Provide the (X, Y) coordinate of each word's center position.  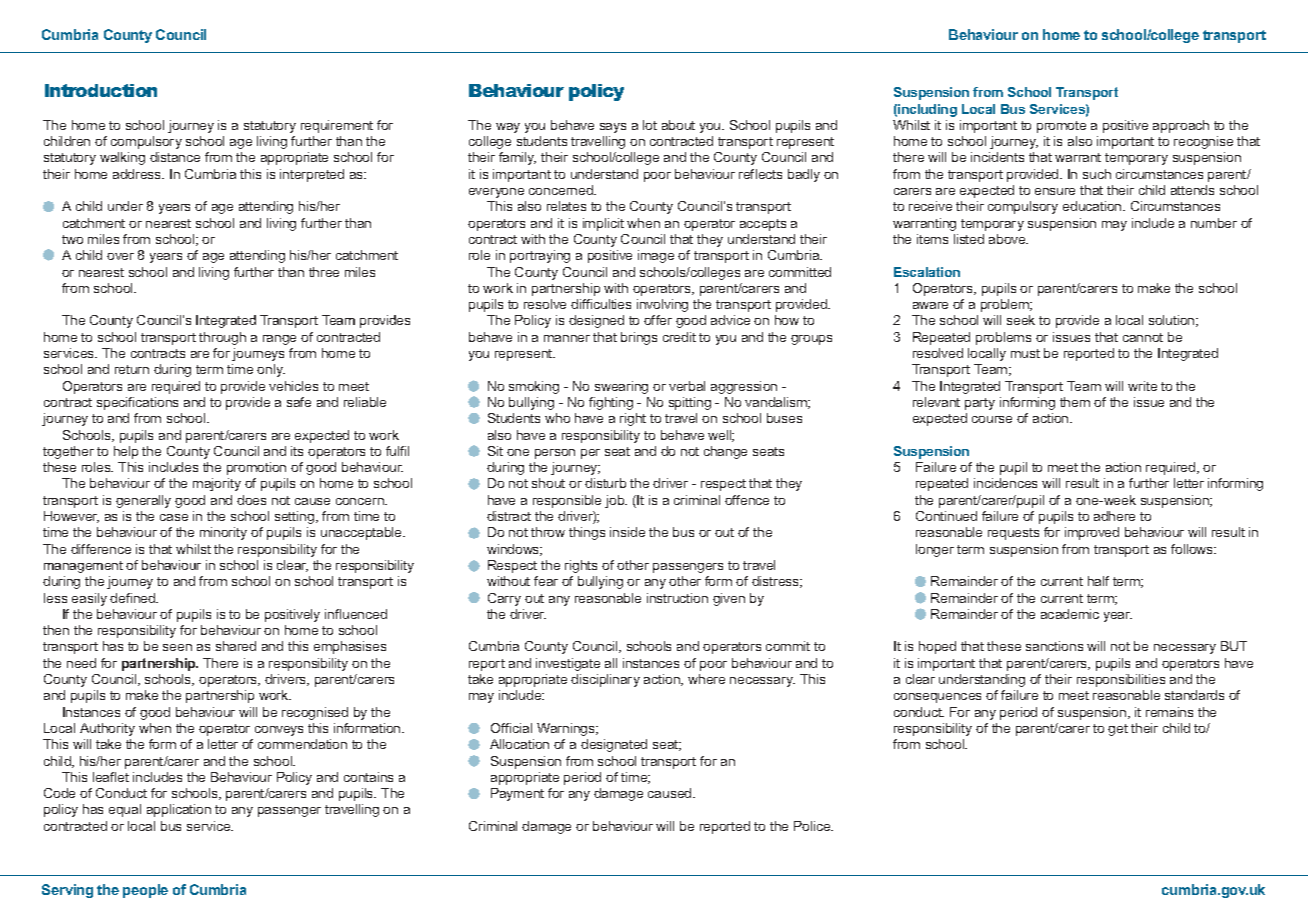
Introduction (101, 90)
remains (1169, 712)
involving (662, 305)
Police (813, 826)
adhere (1114, 516)
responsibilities (1121, 680)
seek (1021, 320)
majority (217, 484)
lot (650, 125)
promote (1061, 127)
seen (177, 647)
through (222, 338)
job (616, 501)
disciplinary (605, 680)
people (145, 891)
